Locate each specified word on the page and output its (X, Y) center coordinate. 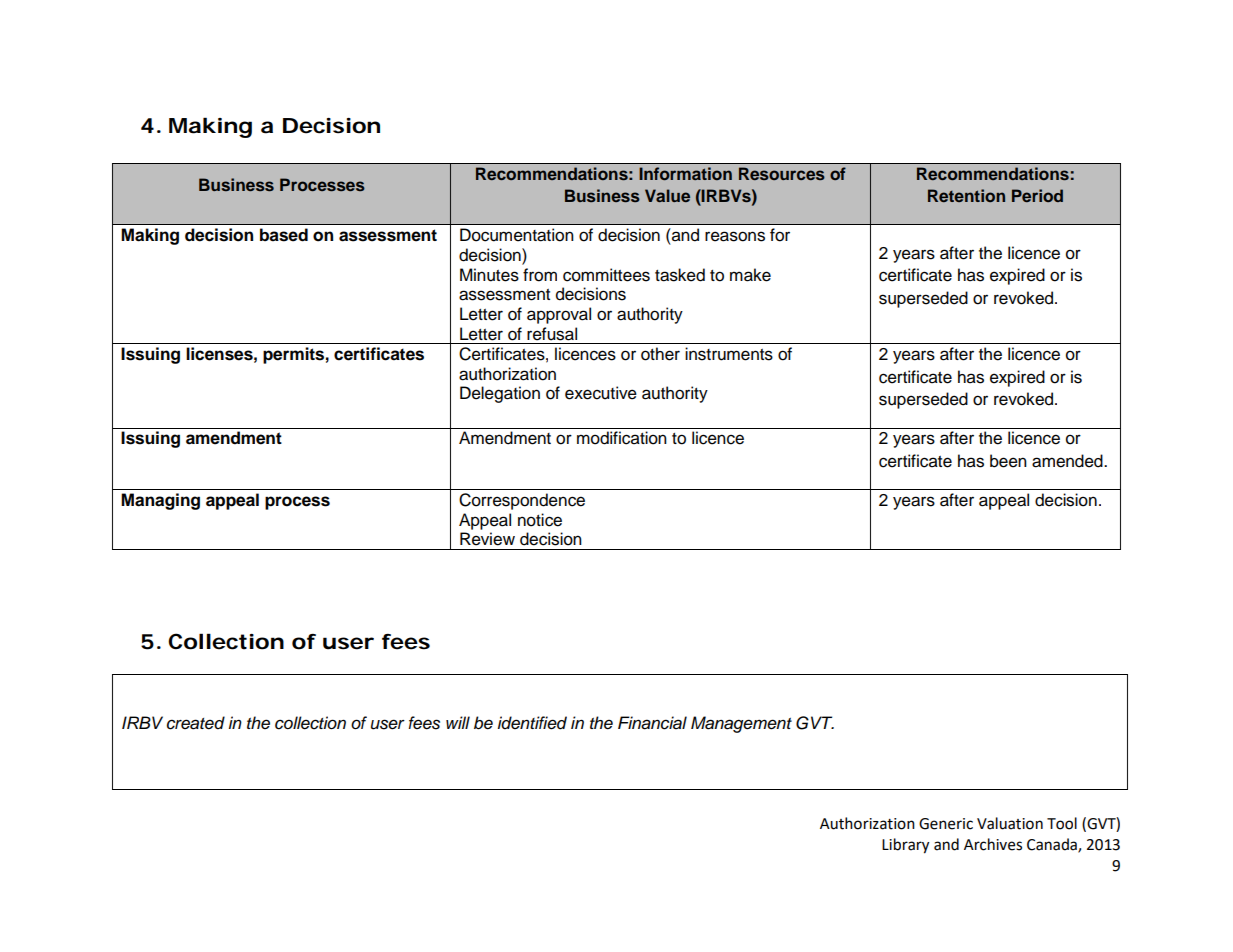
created (196, 723)
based (284, 235)
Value (667, 195)
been (1008, 461)
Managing (160, 501)
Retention (966, 195)
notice (540, 520)
